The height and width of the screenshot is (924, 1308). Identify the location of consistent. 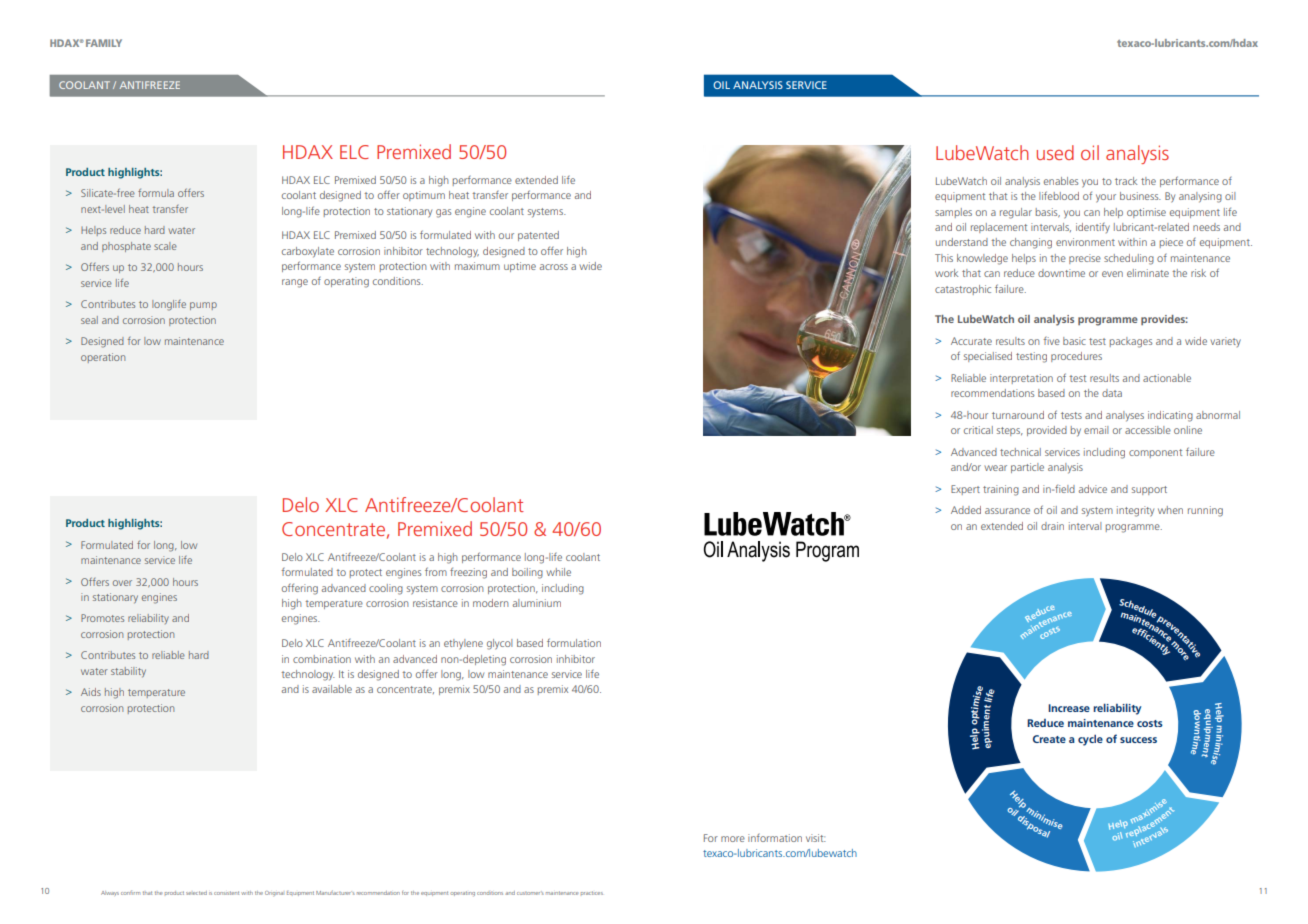
(226, 893).
